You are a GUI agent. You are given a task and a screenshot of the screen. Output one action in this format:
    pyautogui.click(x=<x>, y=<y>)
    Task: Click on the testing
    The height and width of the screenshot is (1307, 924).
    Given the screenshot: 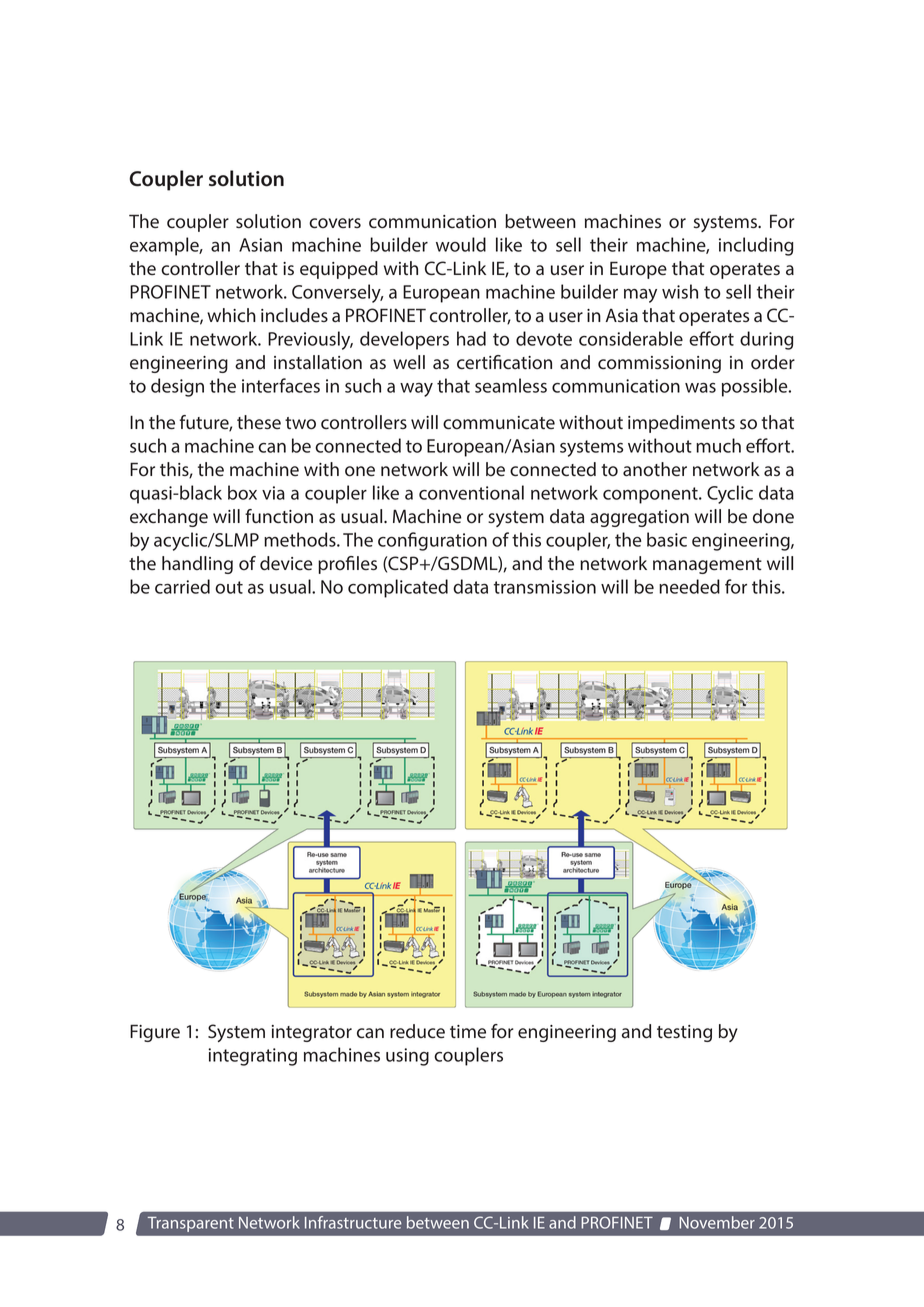 What is the action you would take?
    pyautogui.click(x=684, y=1033)
